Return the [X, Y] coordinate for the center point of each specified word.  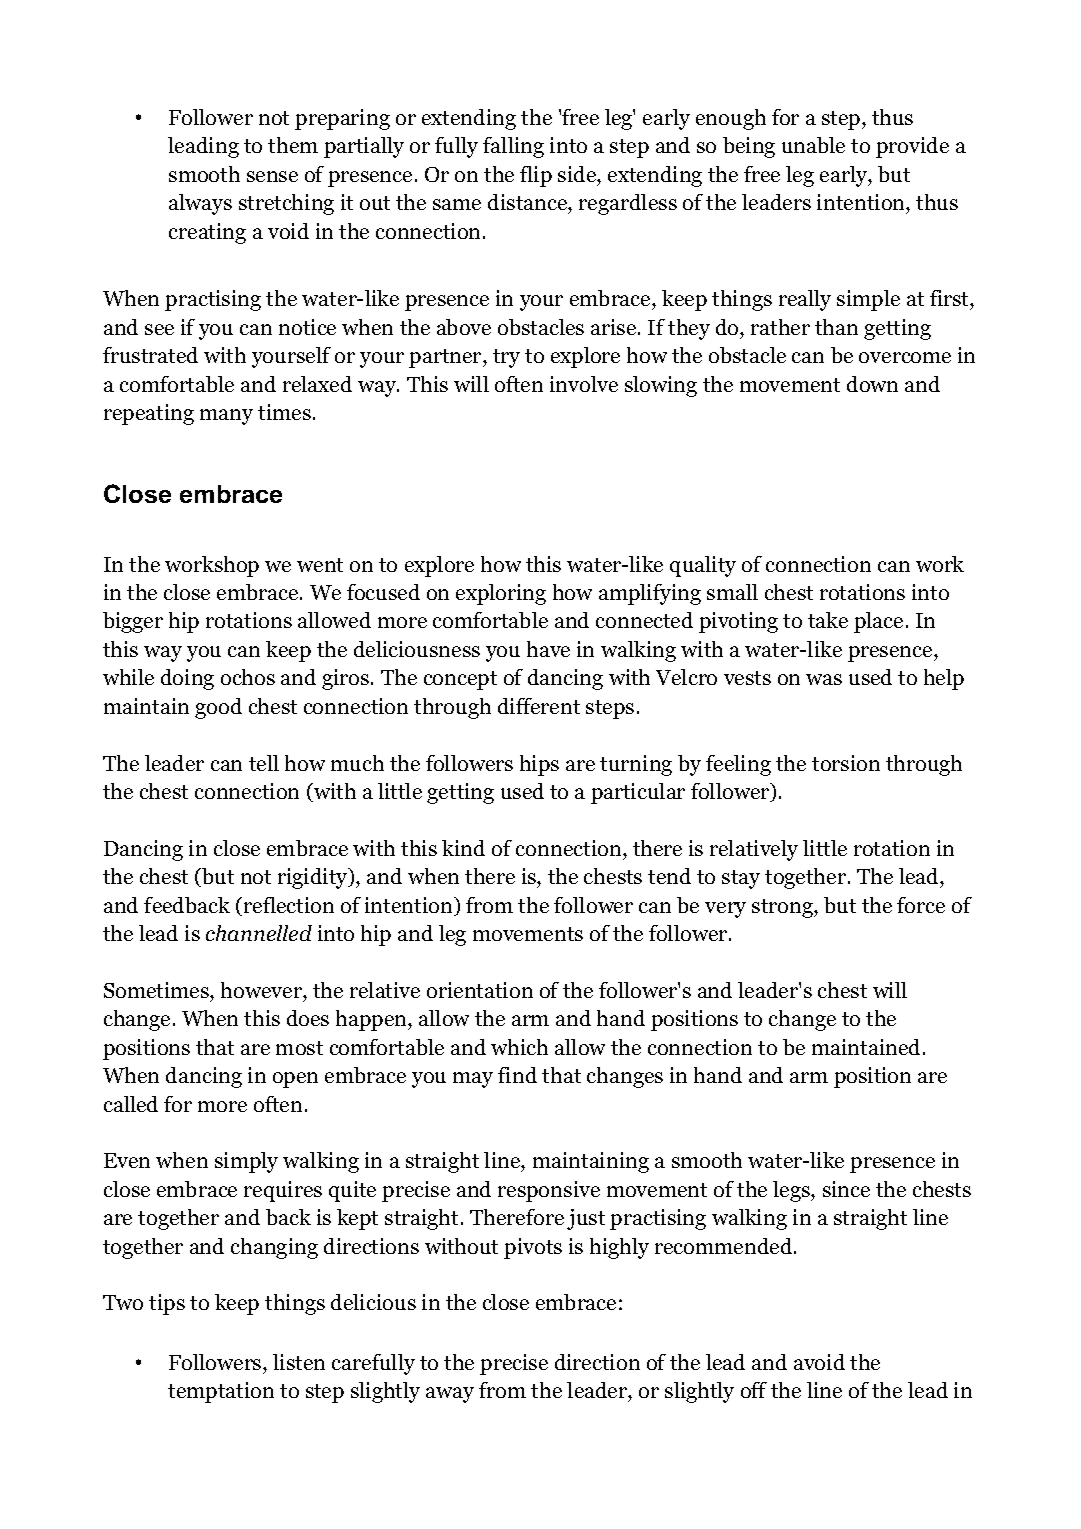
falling [513, 147]
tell [264, 763]
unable [813, 145]
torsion [846, 763]
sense [272, 176]
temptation [221, 1392]
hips [539, 765]
